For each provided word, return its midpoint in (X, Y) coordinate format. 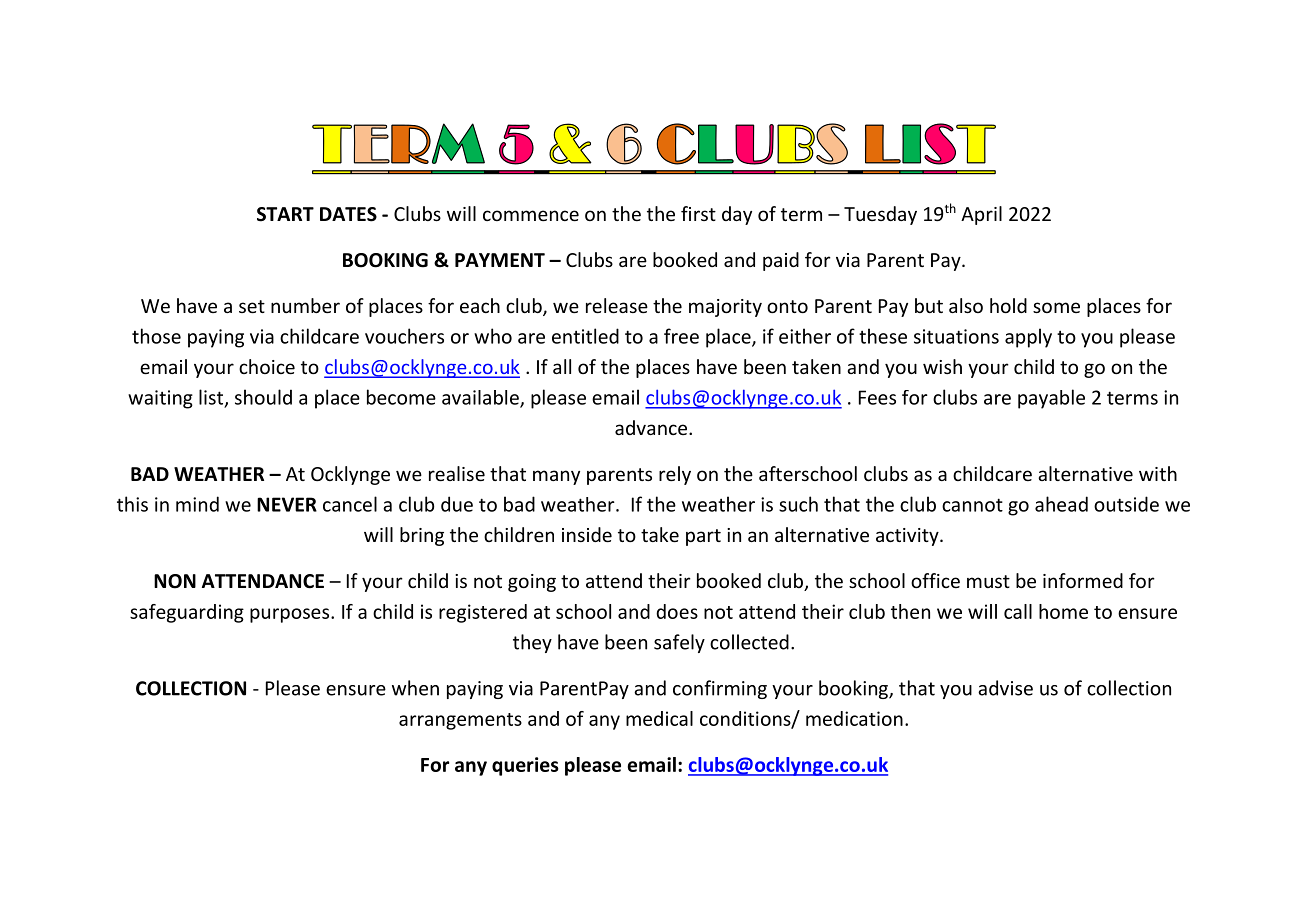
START (285, 214)
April (981, 215)
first (698, 213)
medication (854, 718)
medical (659, 718)
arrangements (460, 721)
